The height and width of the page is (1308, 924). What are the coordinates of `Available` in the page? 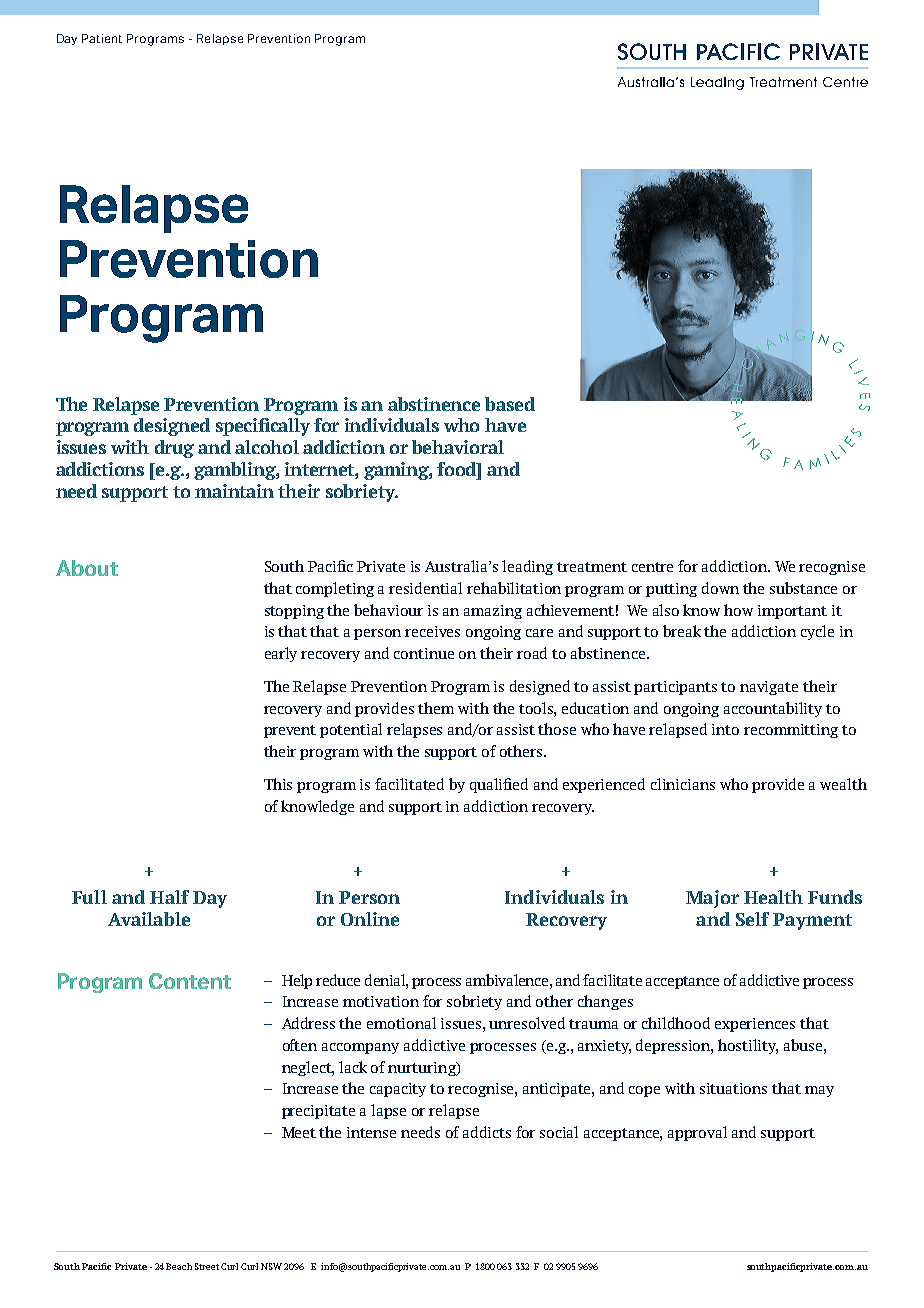 It's located at (149, 919).
